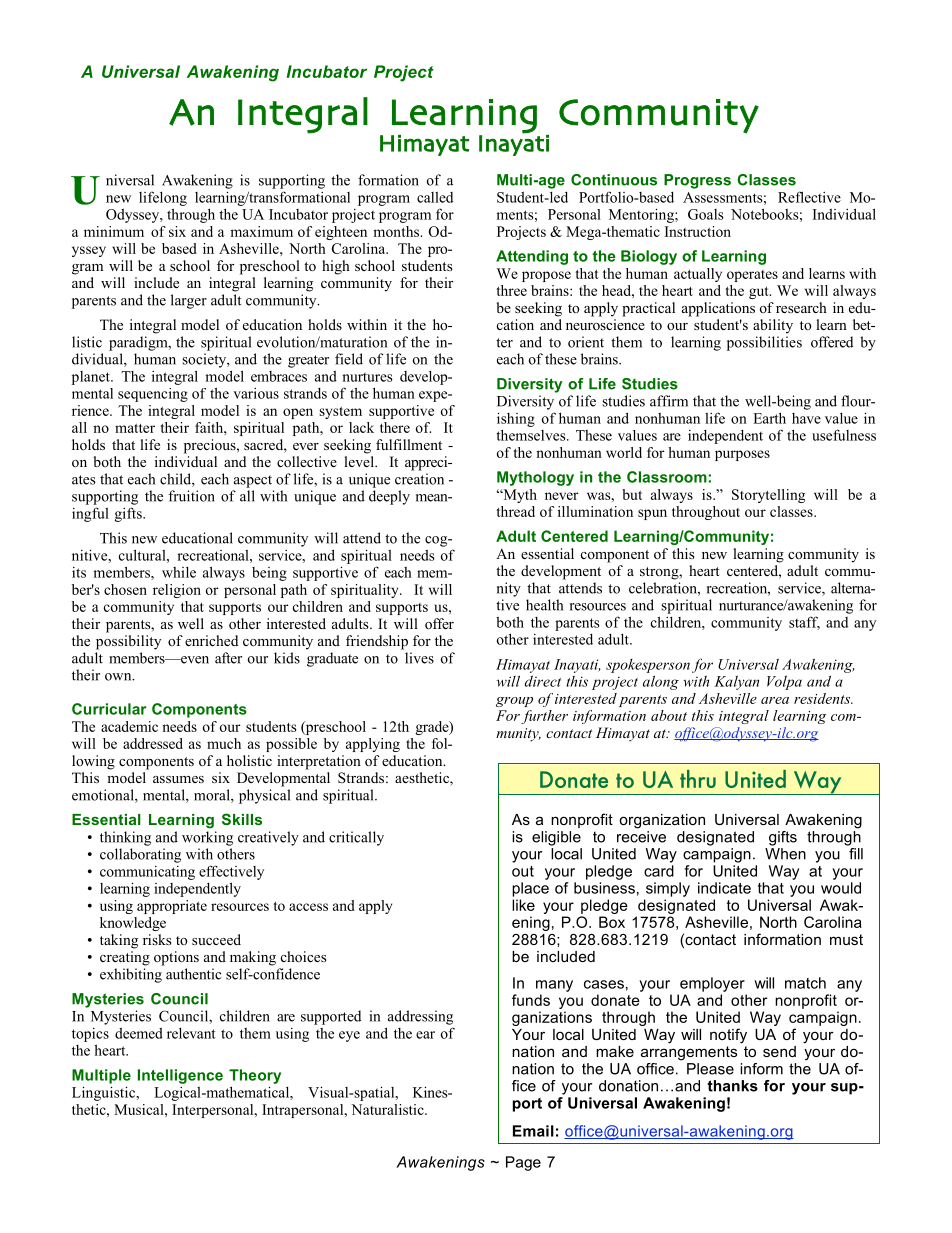  Describe the element at coordinates (180, 1076) in the screenshot. I see `Intelligence` at that location.
